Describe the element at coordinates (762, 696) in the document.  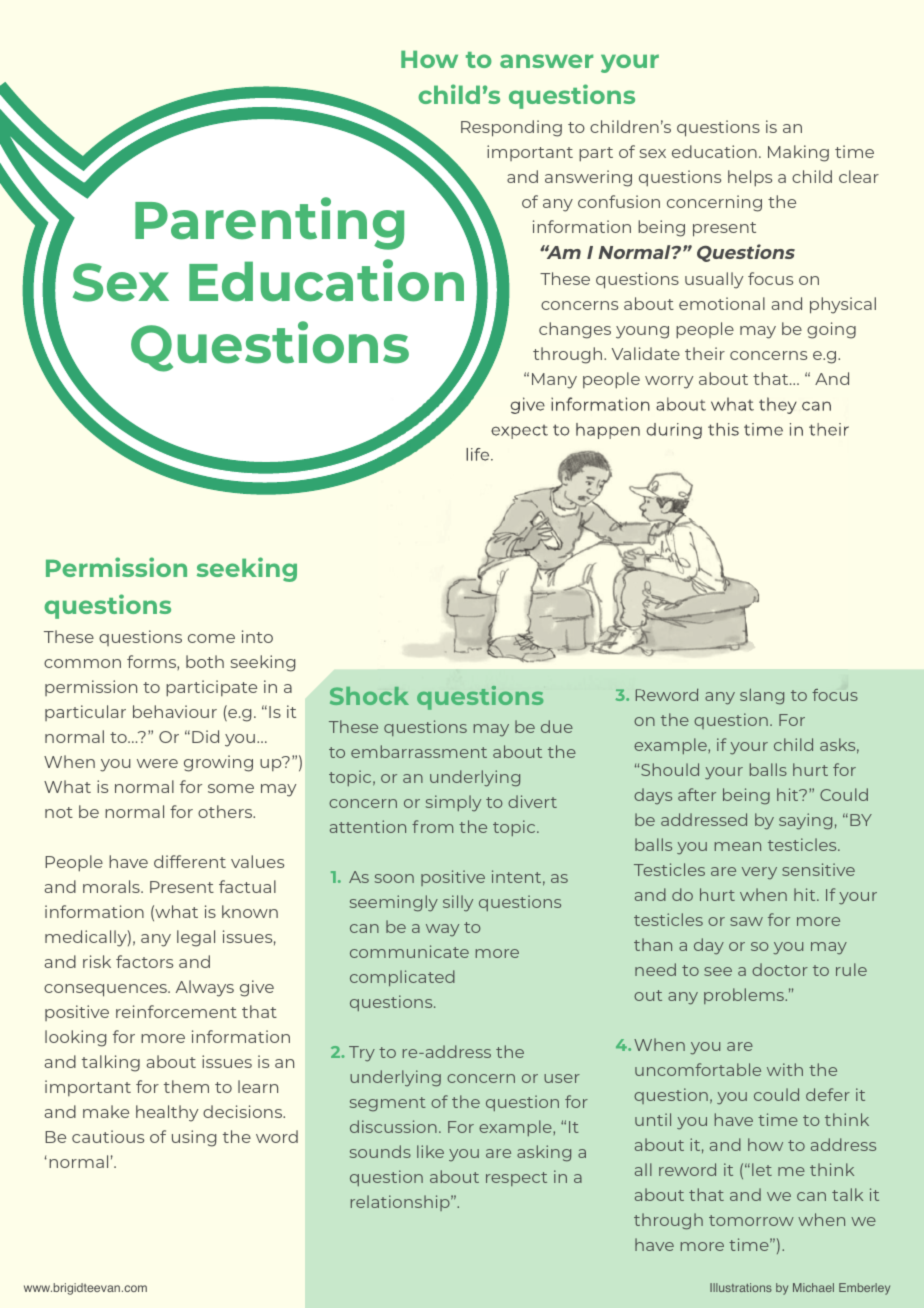
I see `slang` at that location.
